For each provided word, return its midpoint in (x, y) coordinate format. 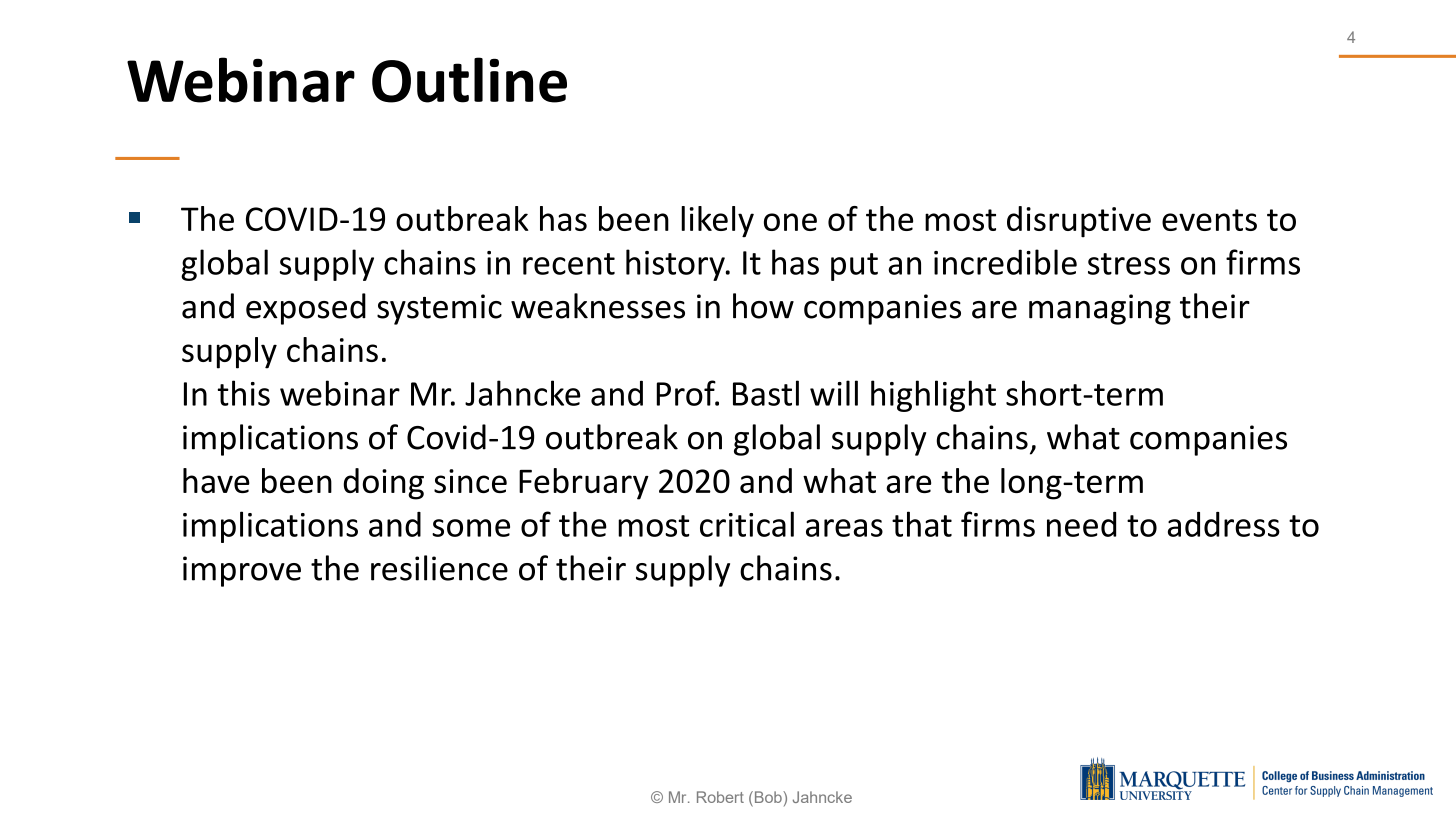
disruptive (1079, 222)
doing (383, 484)
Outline (469, 80)
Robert (720, 797)
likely (717, 222)
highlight (933, 396)
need (1081, 524)
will (834, 393)
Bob (768, 798)
